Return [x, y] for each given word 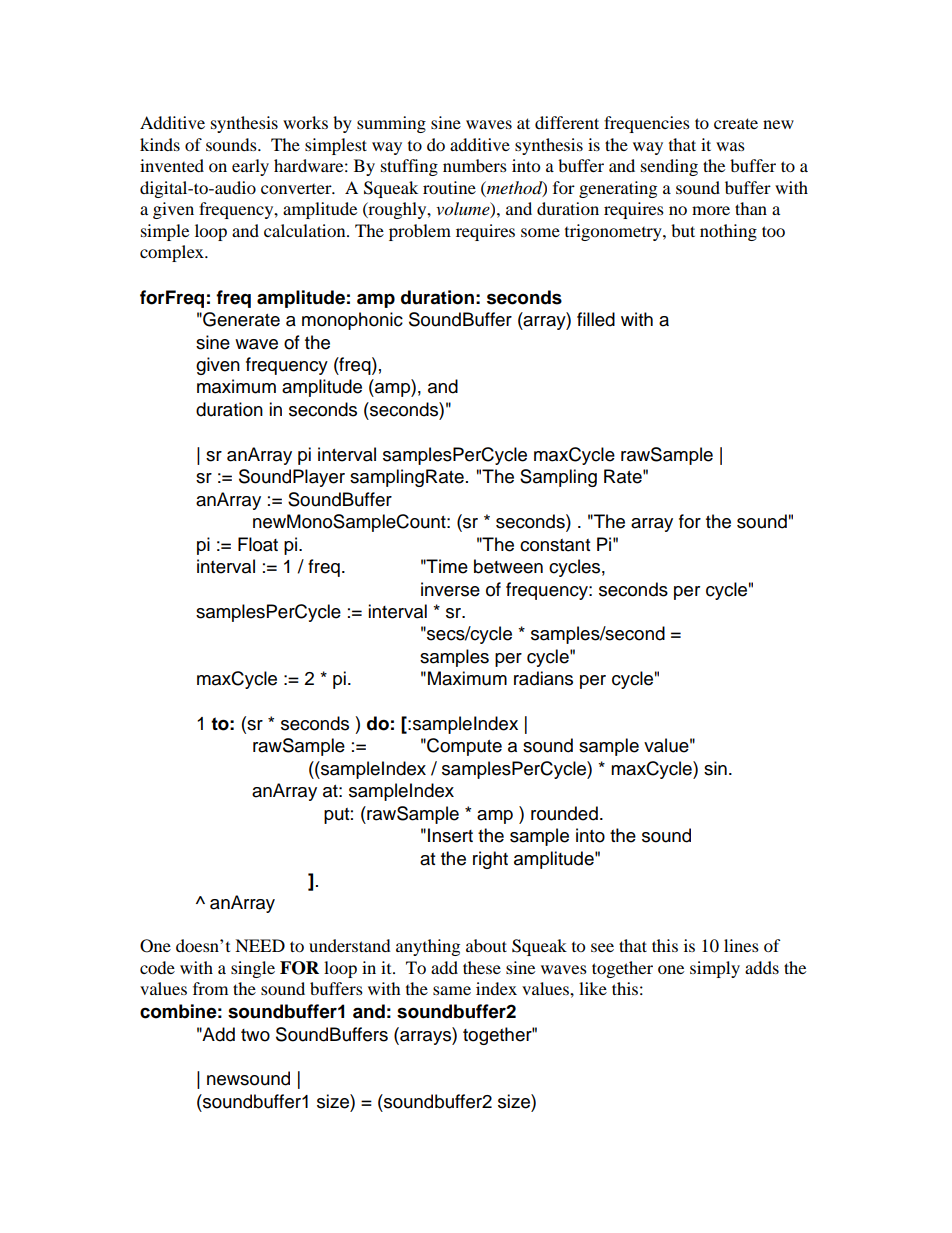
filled [596, 319]
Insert [450, 835]
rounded [564, 813]
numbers [475, 165]
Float [258, 544]
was [730, 146]
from [210, 988]
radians [543, 678]
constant [555, 545]
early [250, 167]
